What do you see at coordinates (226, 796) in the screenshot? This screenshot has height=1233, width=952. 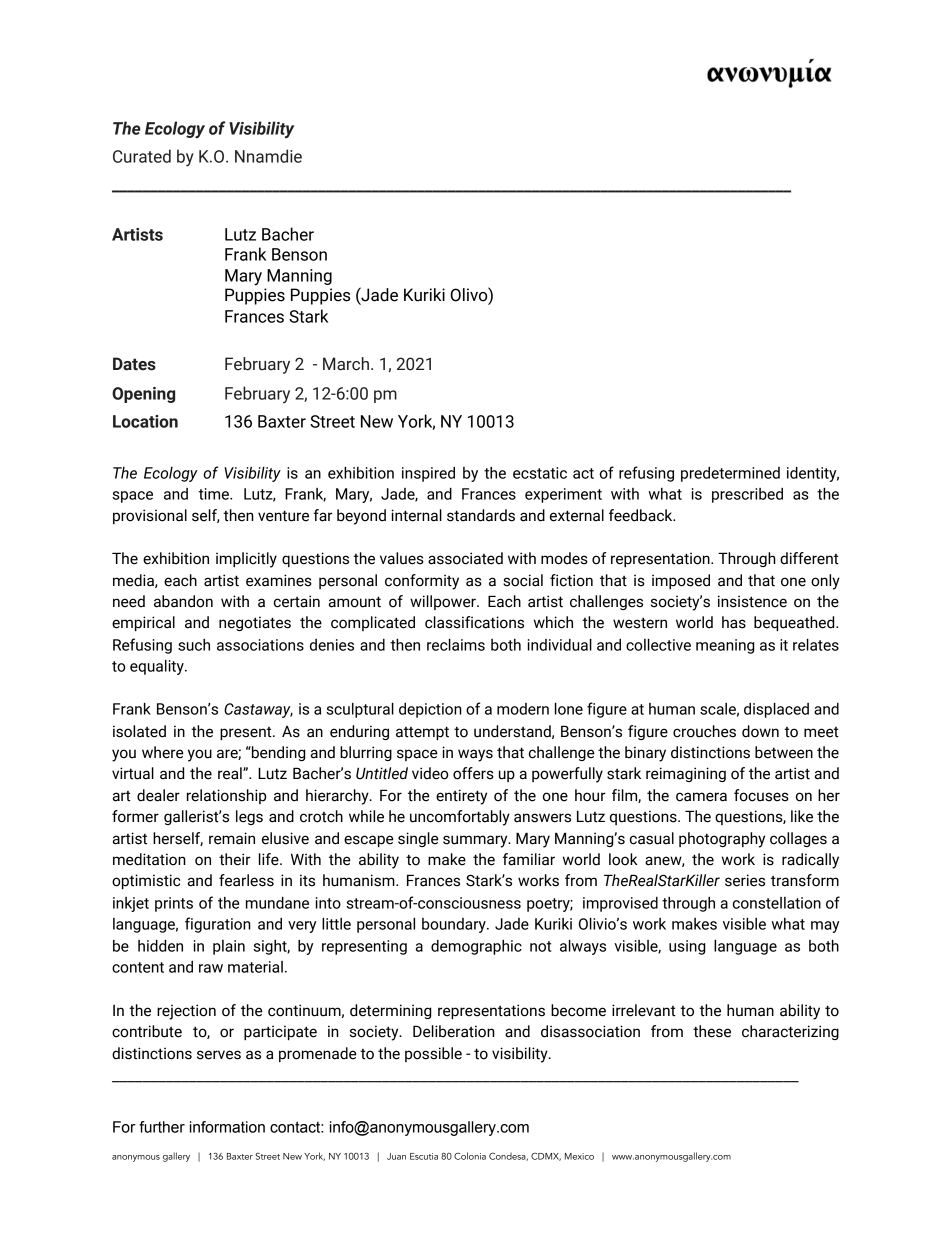 I see `relationship` at bounding box center [226, 796].
